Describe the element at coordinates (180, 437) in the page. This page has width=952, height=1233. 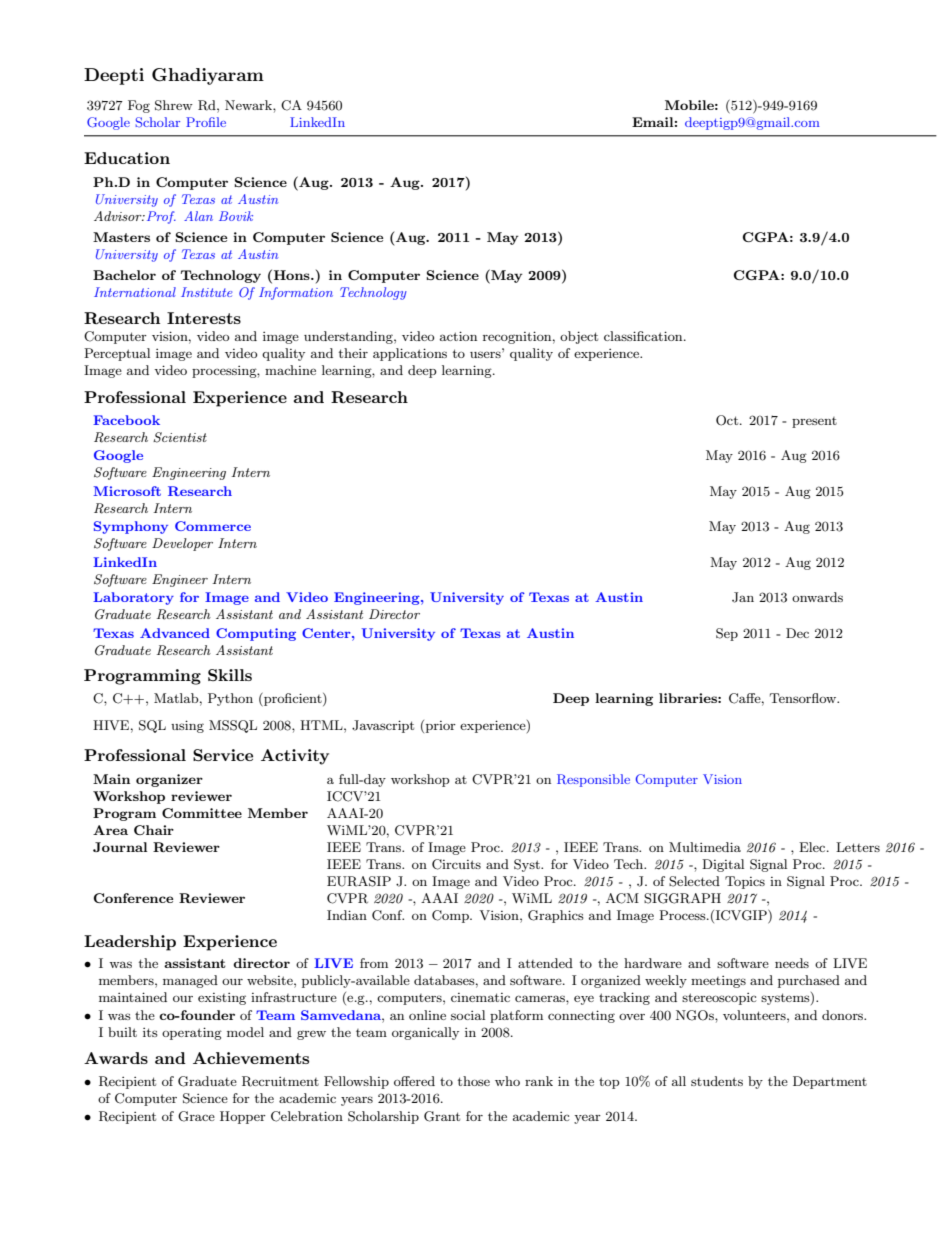
I see `Scientist` at that location.
